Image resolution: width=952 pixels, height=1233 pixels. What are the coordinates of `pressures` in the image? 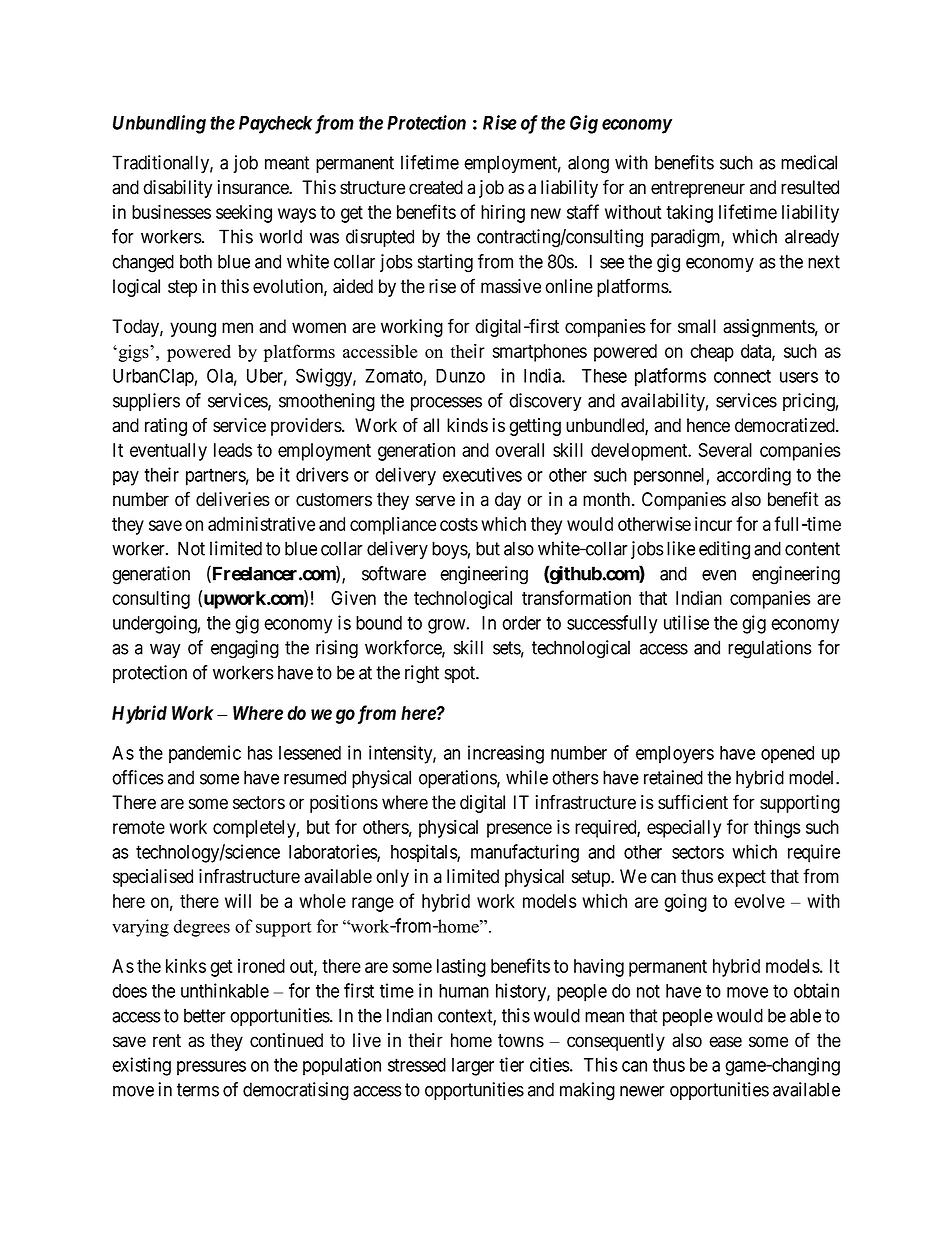 It's located at (211, 1068).
